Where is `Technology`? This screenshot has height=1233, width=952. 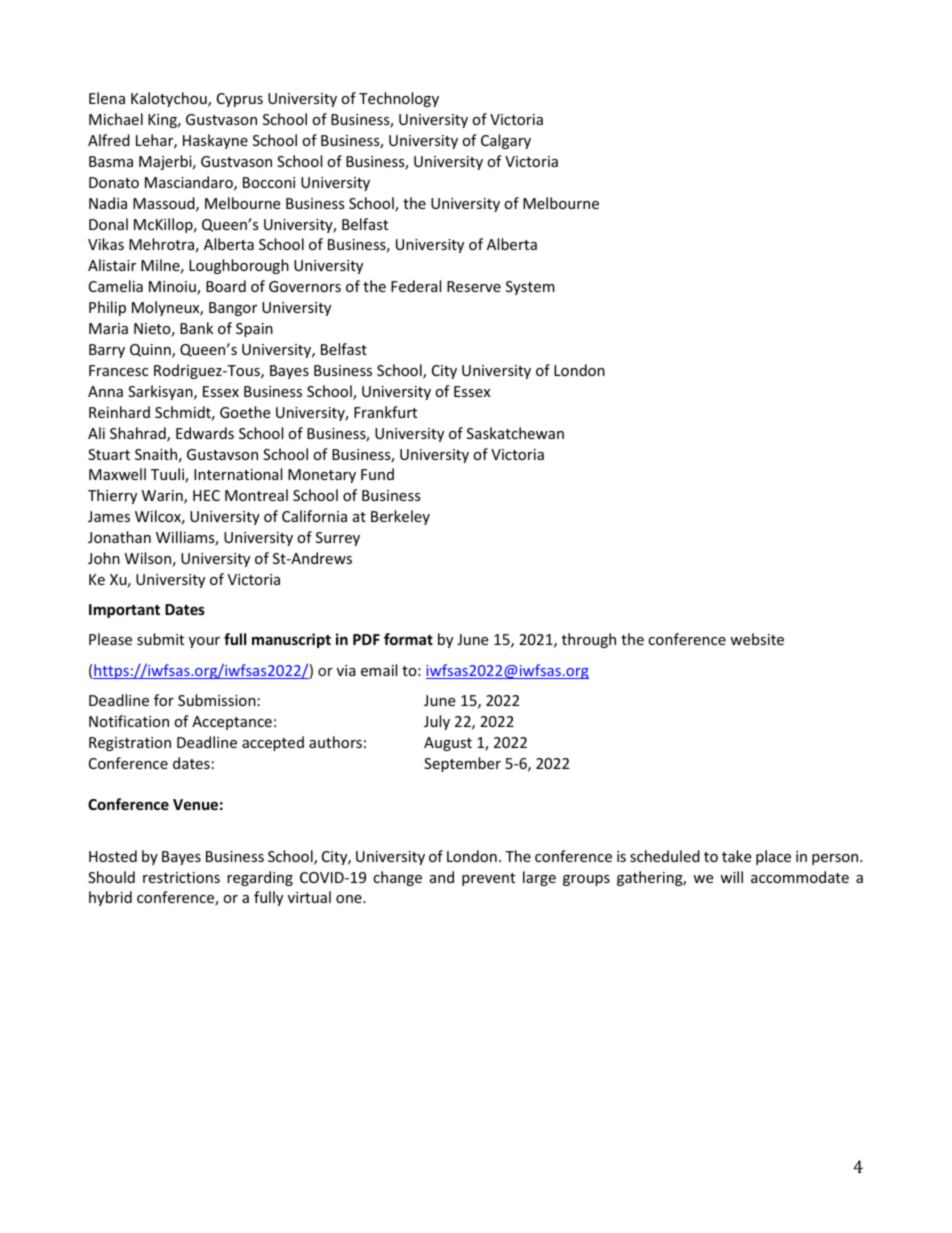
Technology is located at coordinates (399, 99).
